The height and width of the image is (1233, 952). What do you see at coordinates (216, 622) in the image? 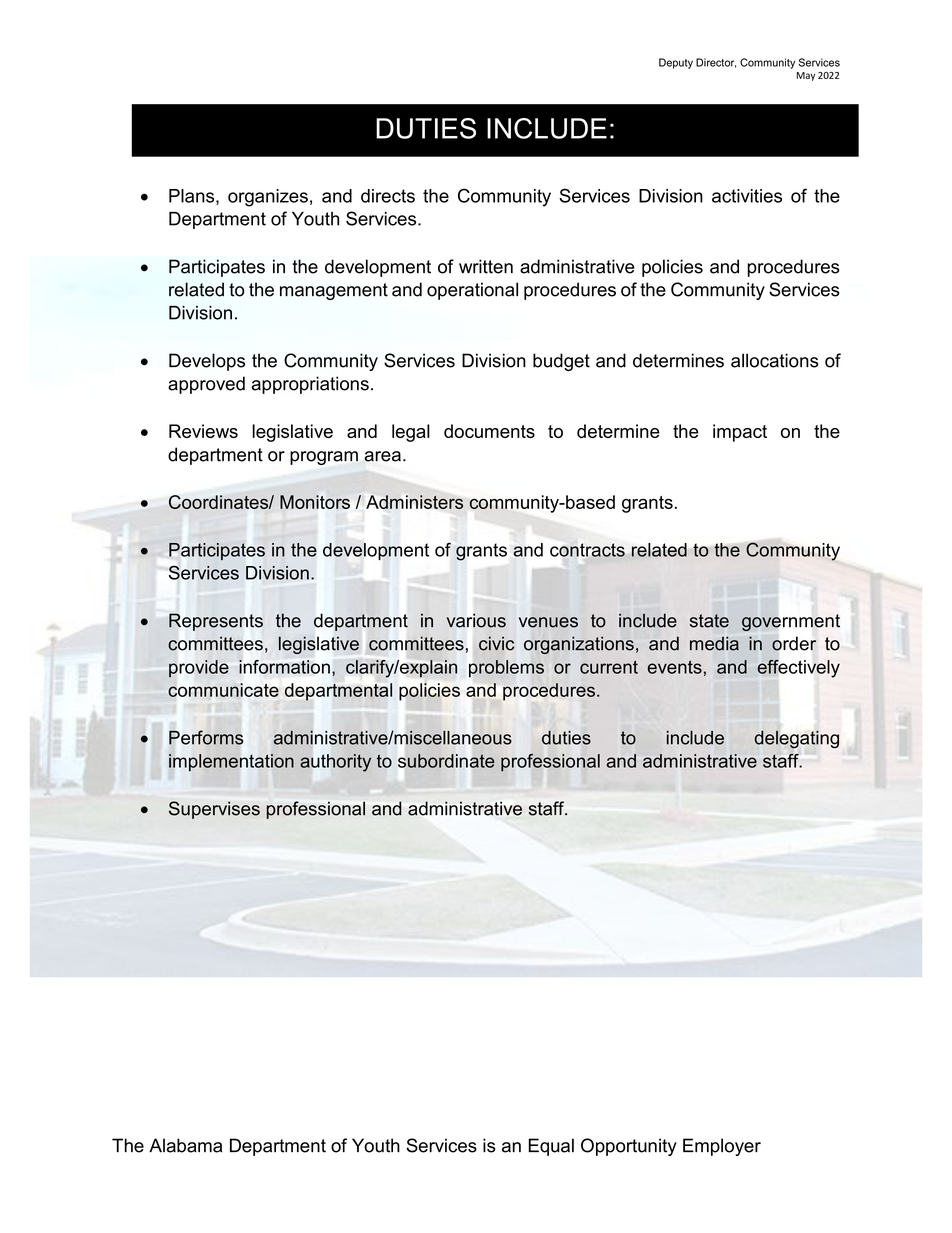
I see `Represents` at bounding box center [216, 622].
